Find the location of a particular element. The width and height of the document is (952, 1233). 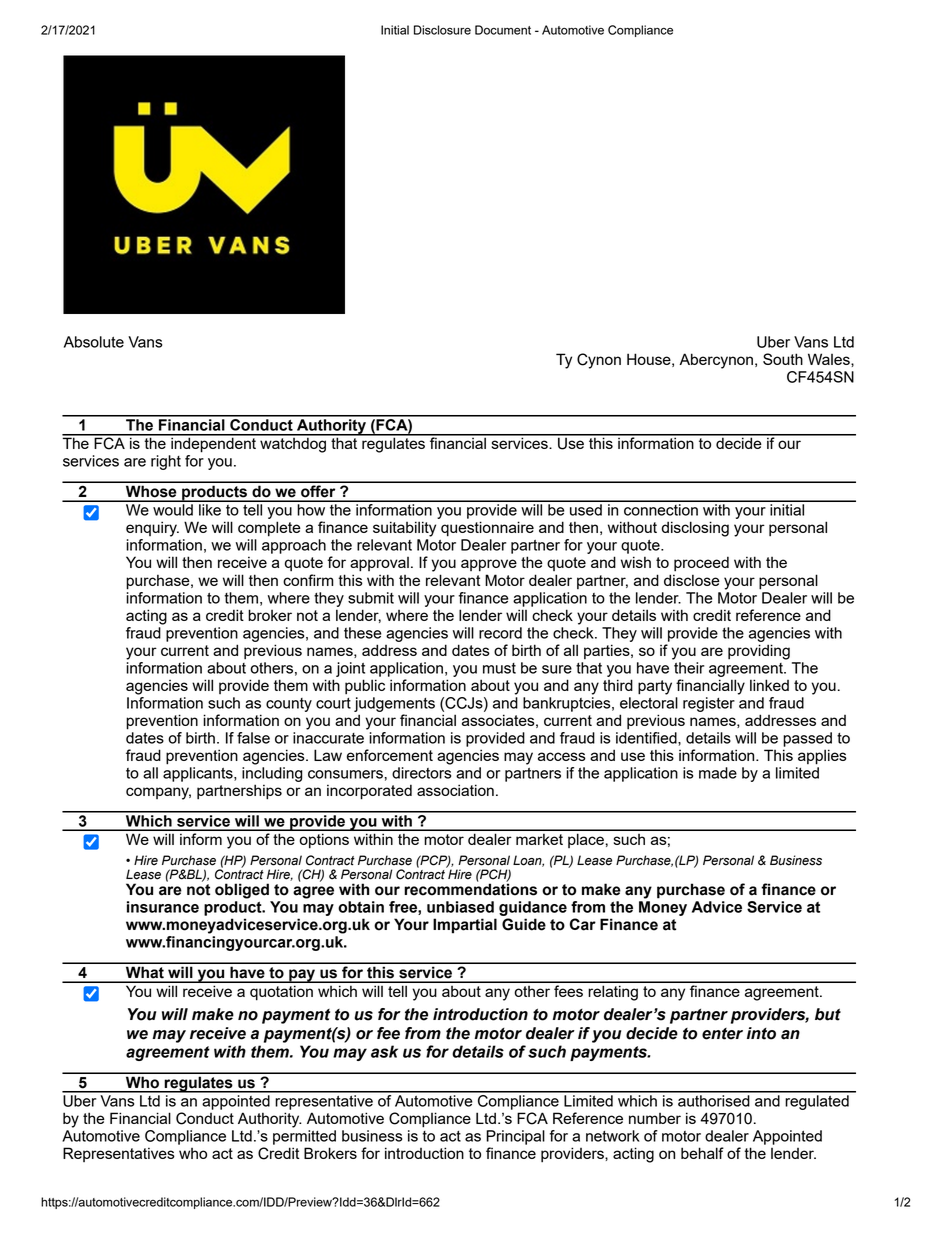

disclosing is located at coordinates (695, 529).
